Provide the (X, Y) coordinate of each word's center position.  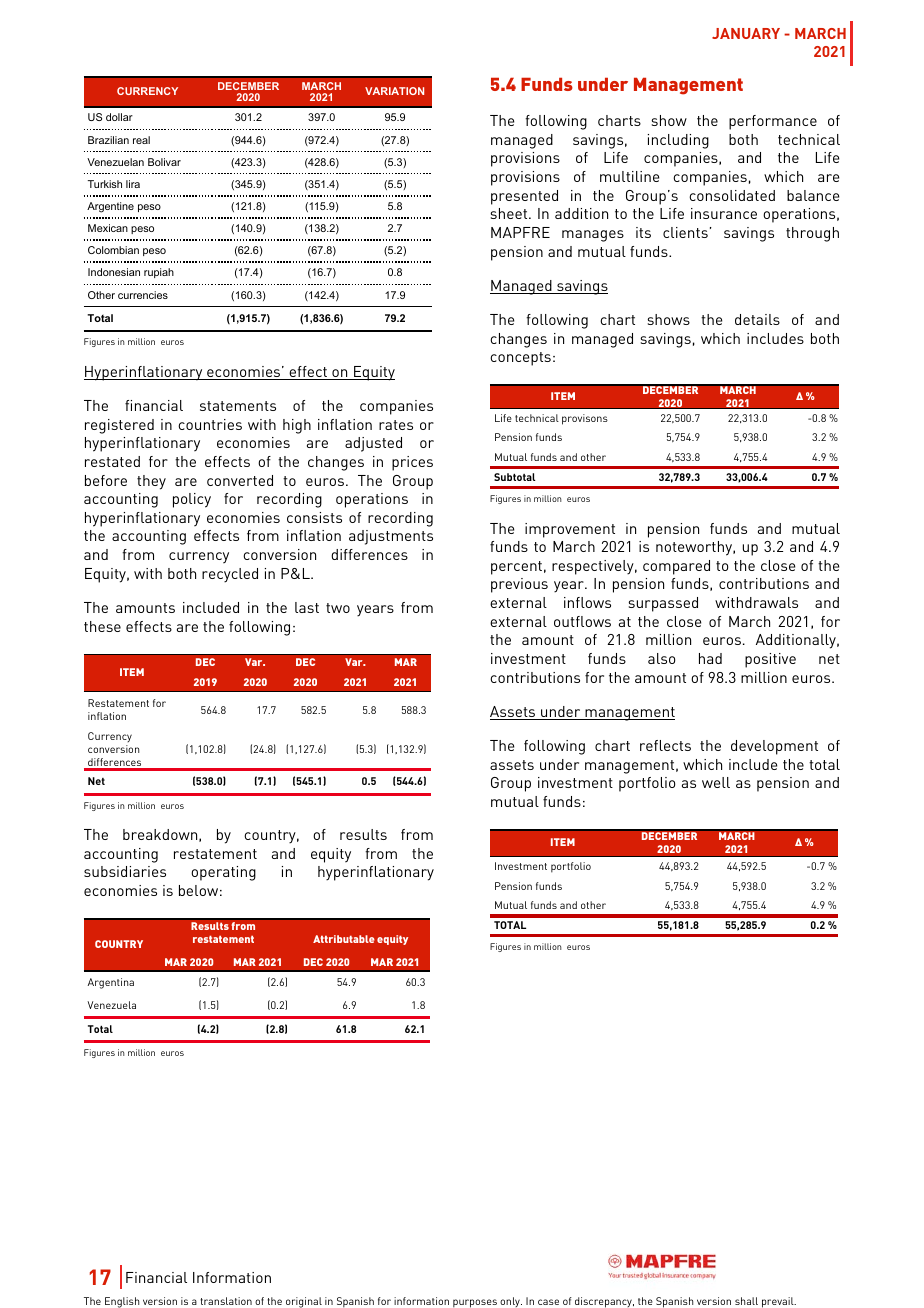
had (710, 658)
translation (226, 1301)
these (102, 626)
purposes (475, 1303)
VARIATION (394, 91)
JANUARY (746, 33)
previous (519, 585)
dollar (119, 117)
